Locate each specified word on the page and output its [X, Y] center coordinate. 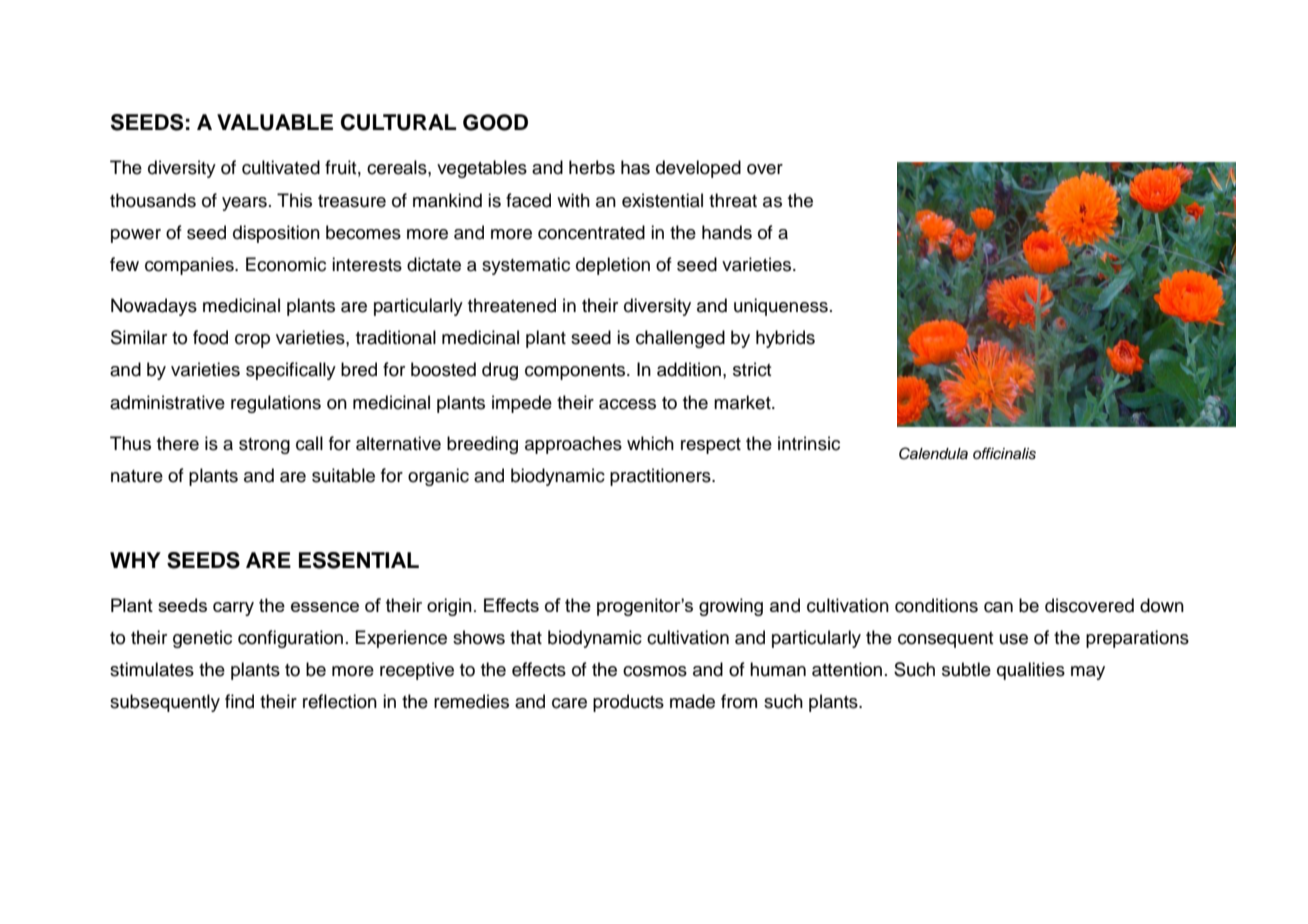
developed [698, 169]
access [627, 404]
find [239, 701]
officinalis [1004, 453]
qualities [1031, 671]
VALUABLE [275, 122]
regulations [276, 404]
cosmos [655, 671]
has [635, 167]
